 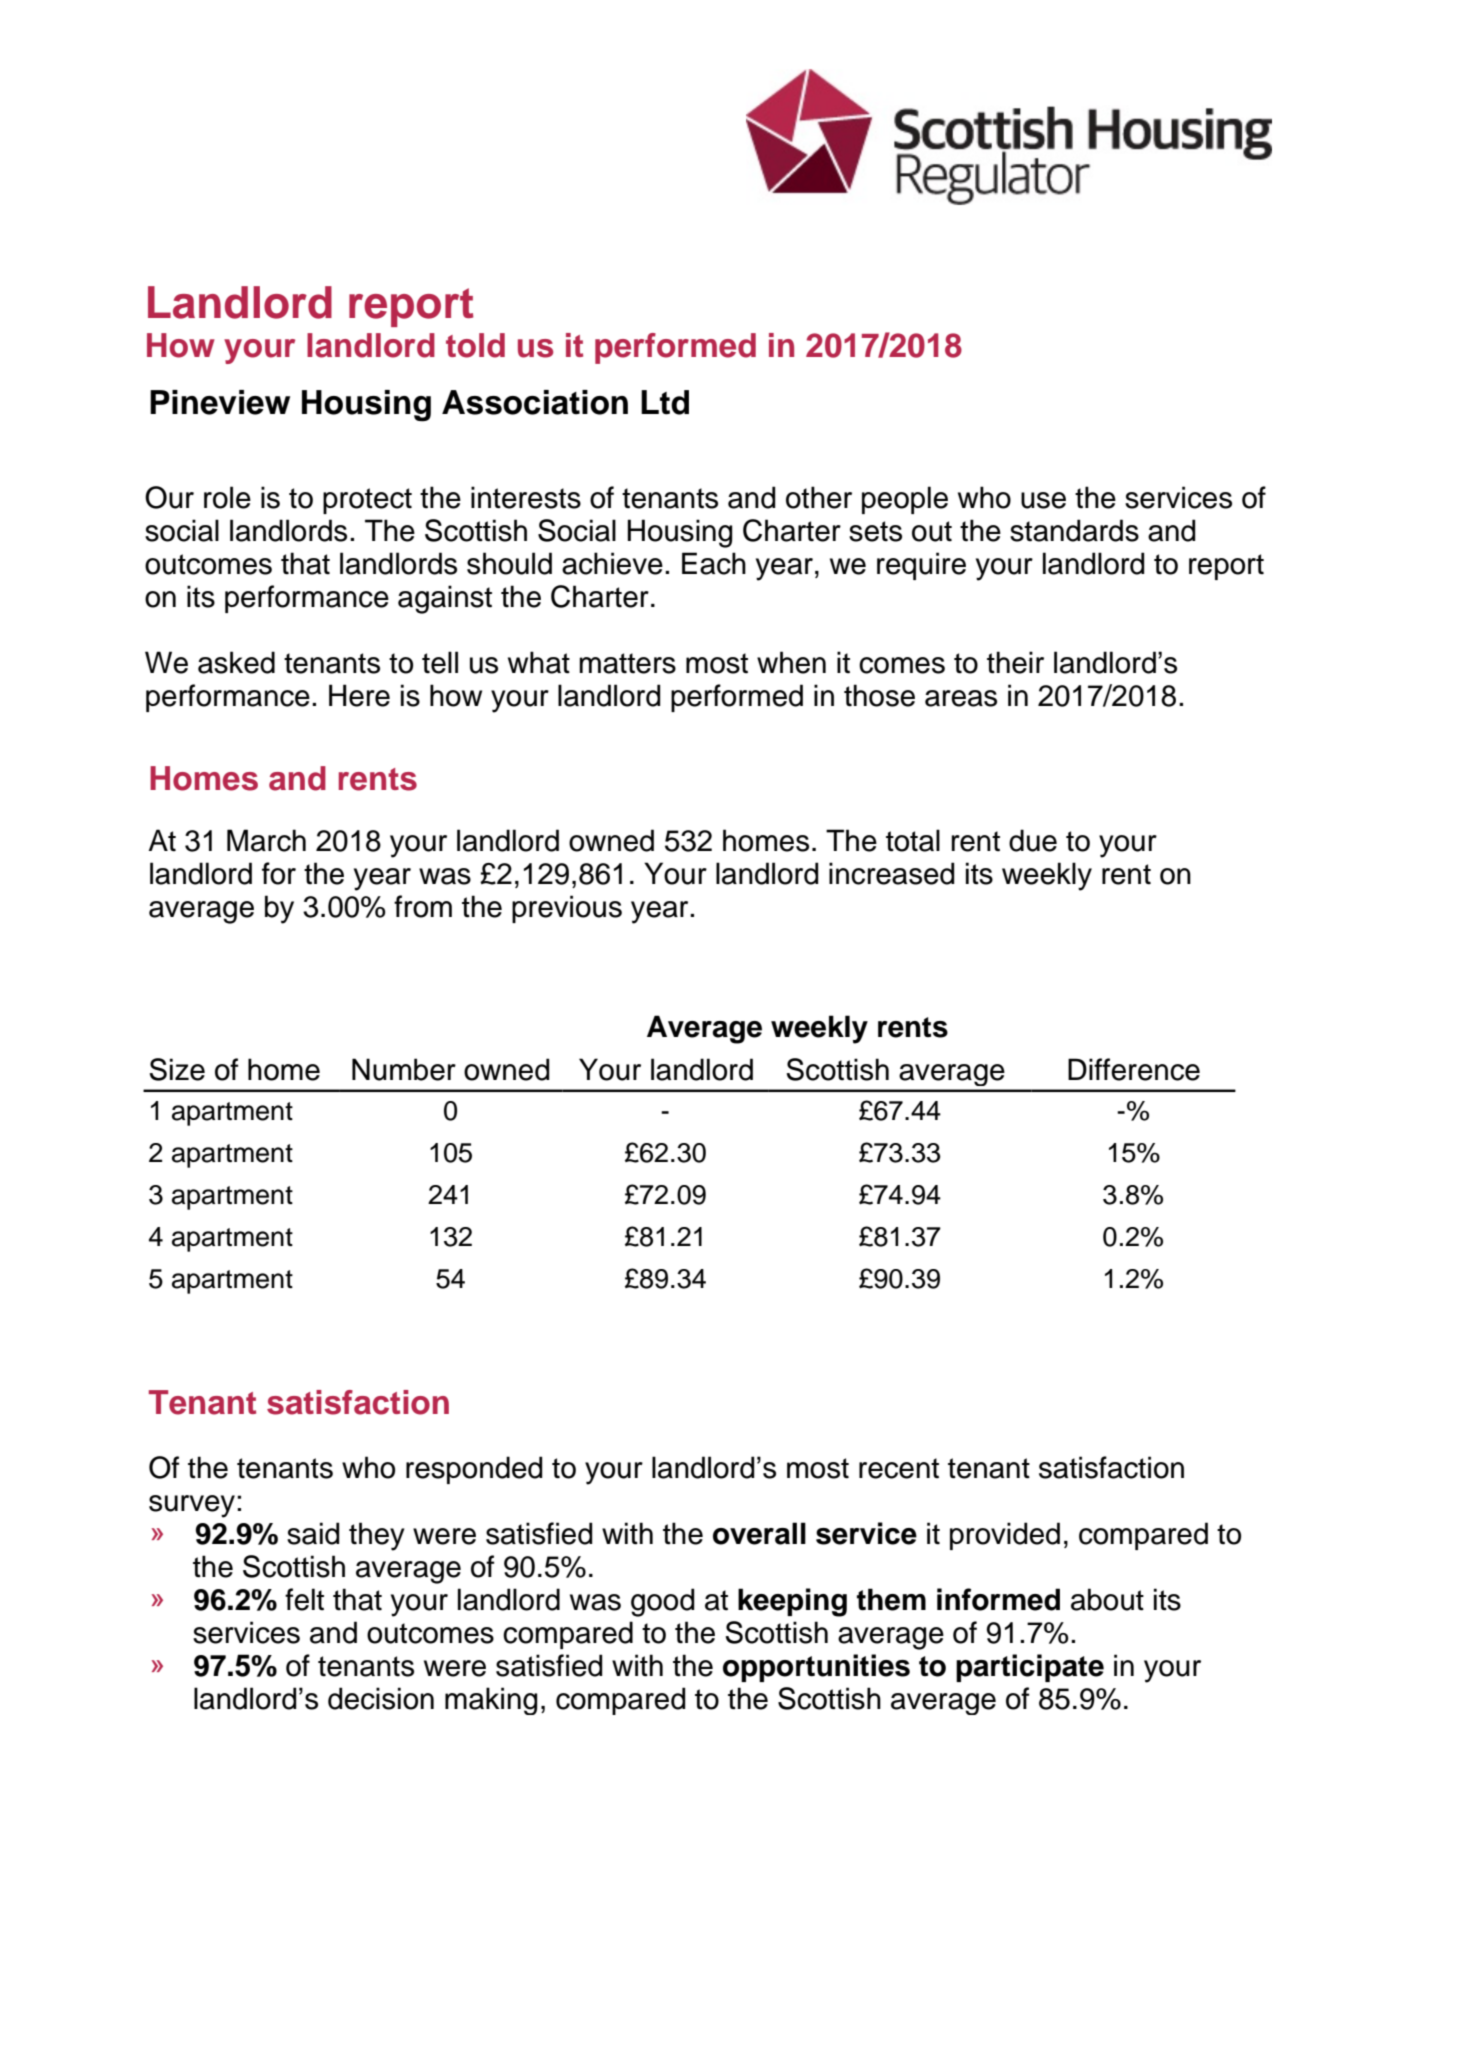 I want to click on matters, so click(x=627, y=663).
